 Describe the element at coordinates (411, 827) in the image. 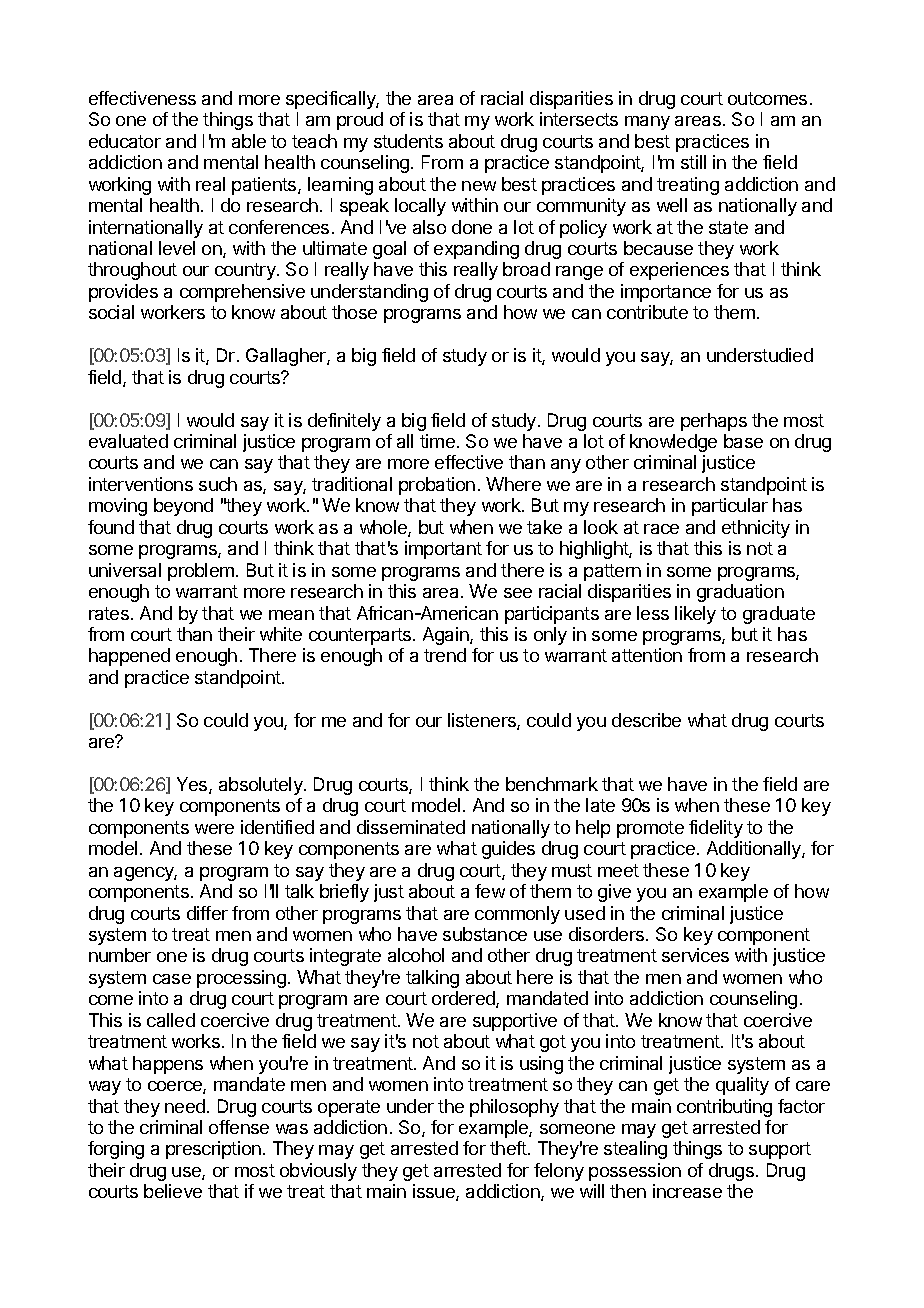

I see `disseminated` at that location.
